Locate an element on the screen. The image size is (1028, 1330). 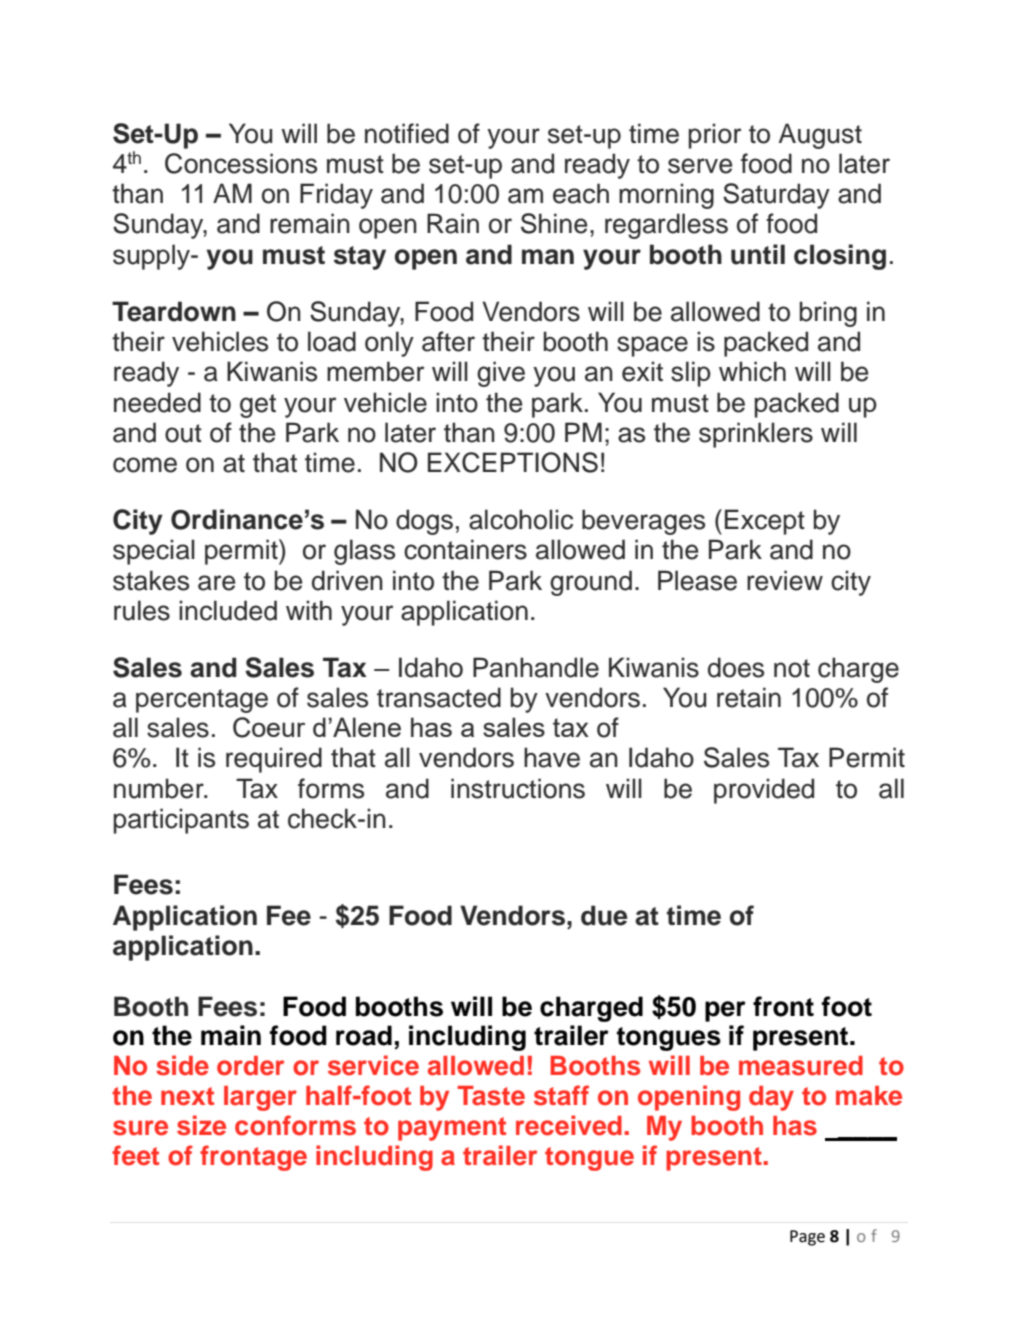
each is located at coordinates (581, 193).
